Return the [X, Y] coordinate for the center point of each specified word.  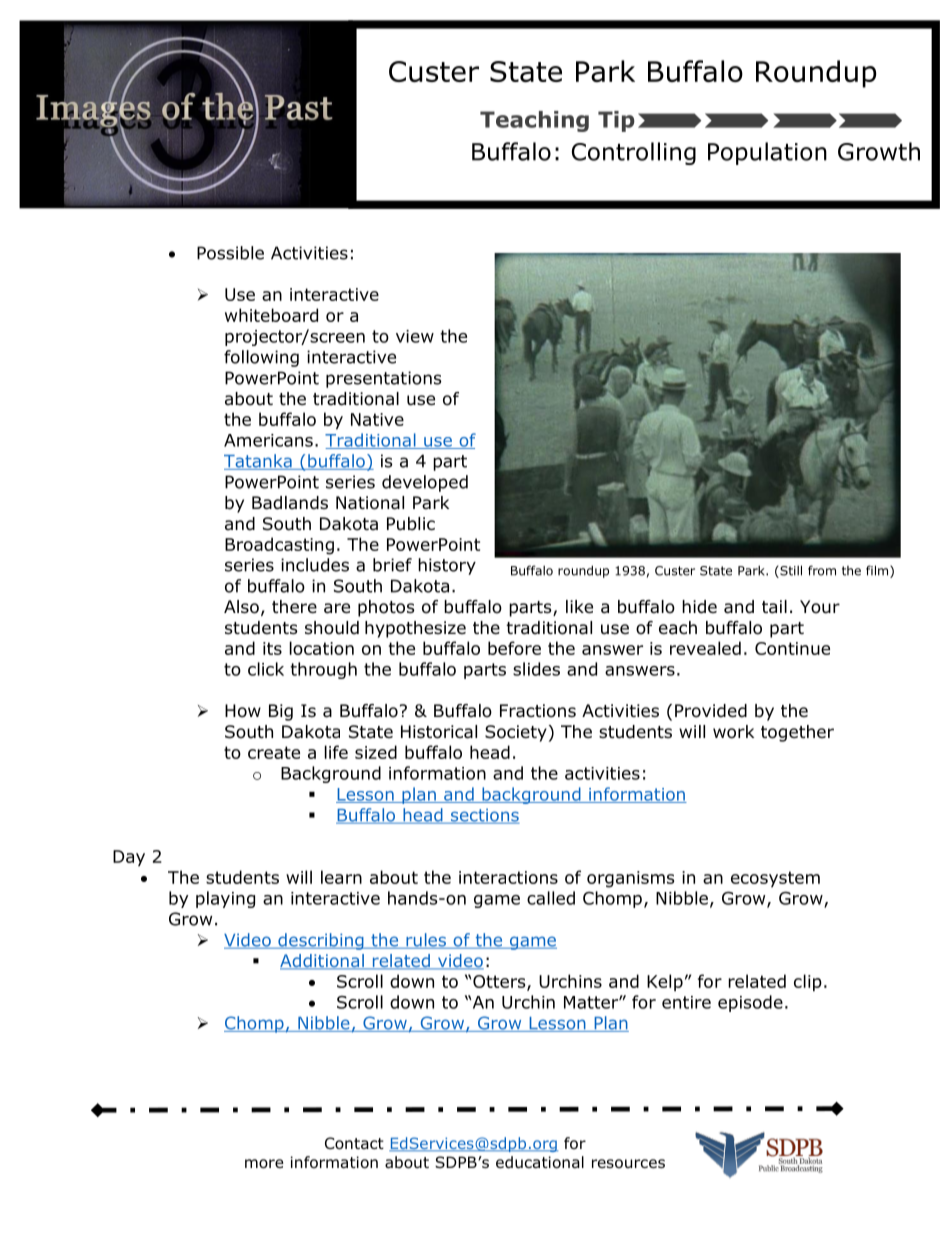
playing [225, 899]
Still [790, 571]
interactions [508, 877]
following [261, 358]
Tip [616, 121]
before [514, 648]
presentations [384, 379]
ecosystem [775, 879]
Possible [230, 253]
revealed [705, 648]
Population [767, 153]
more [264, 1164]
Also [241, 607]
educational [540, 1162]
